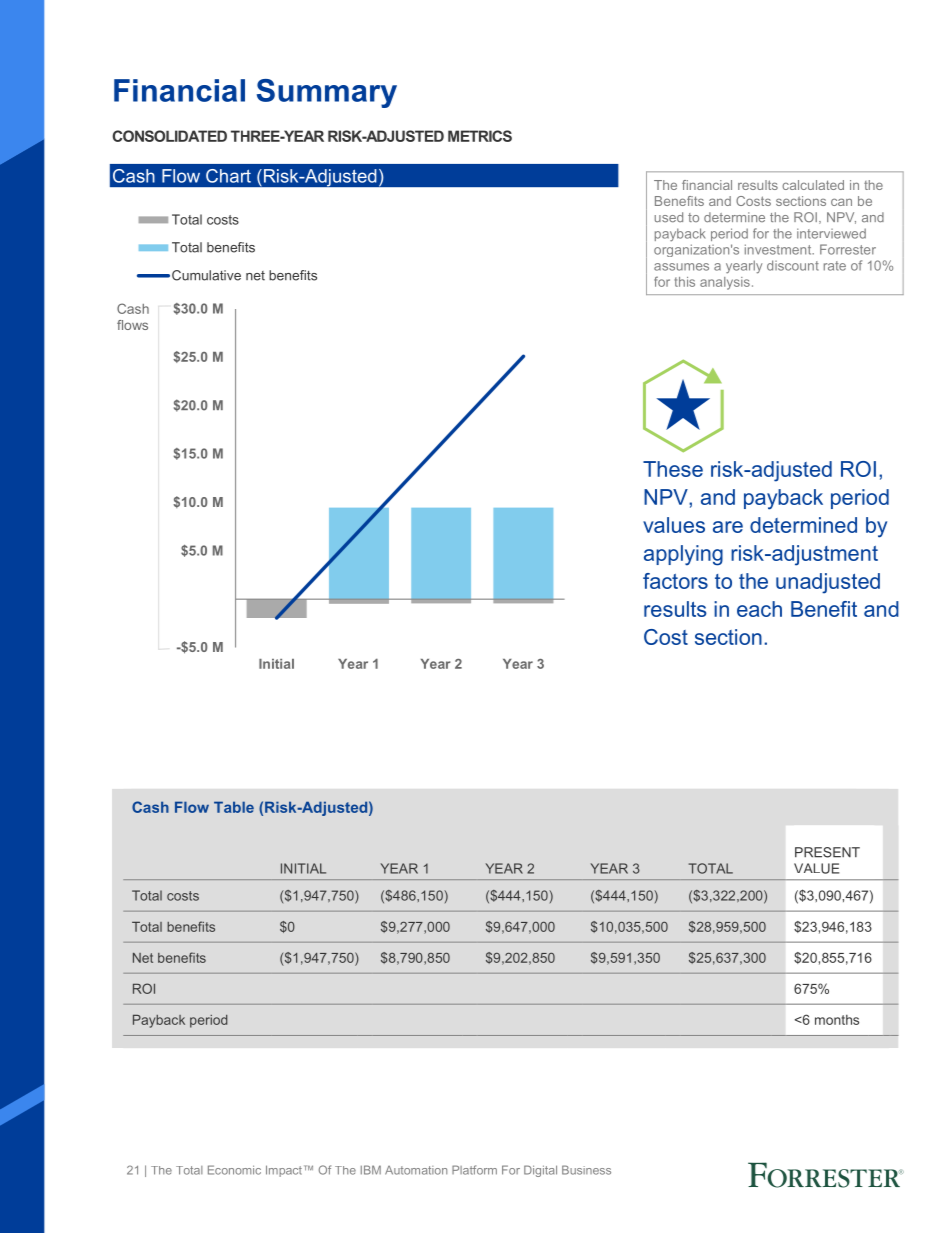  I want to click on each, so click(759, 609).
